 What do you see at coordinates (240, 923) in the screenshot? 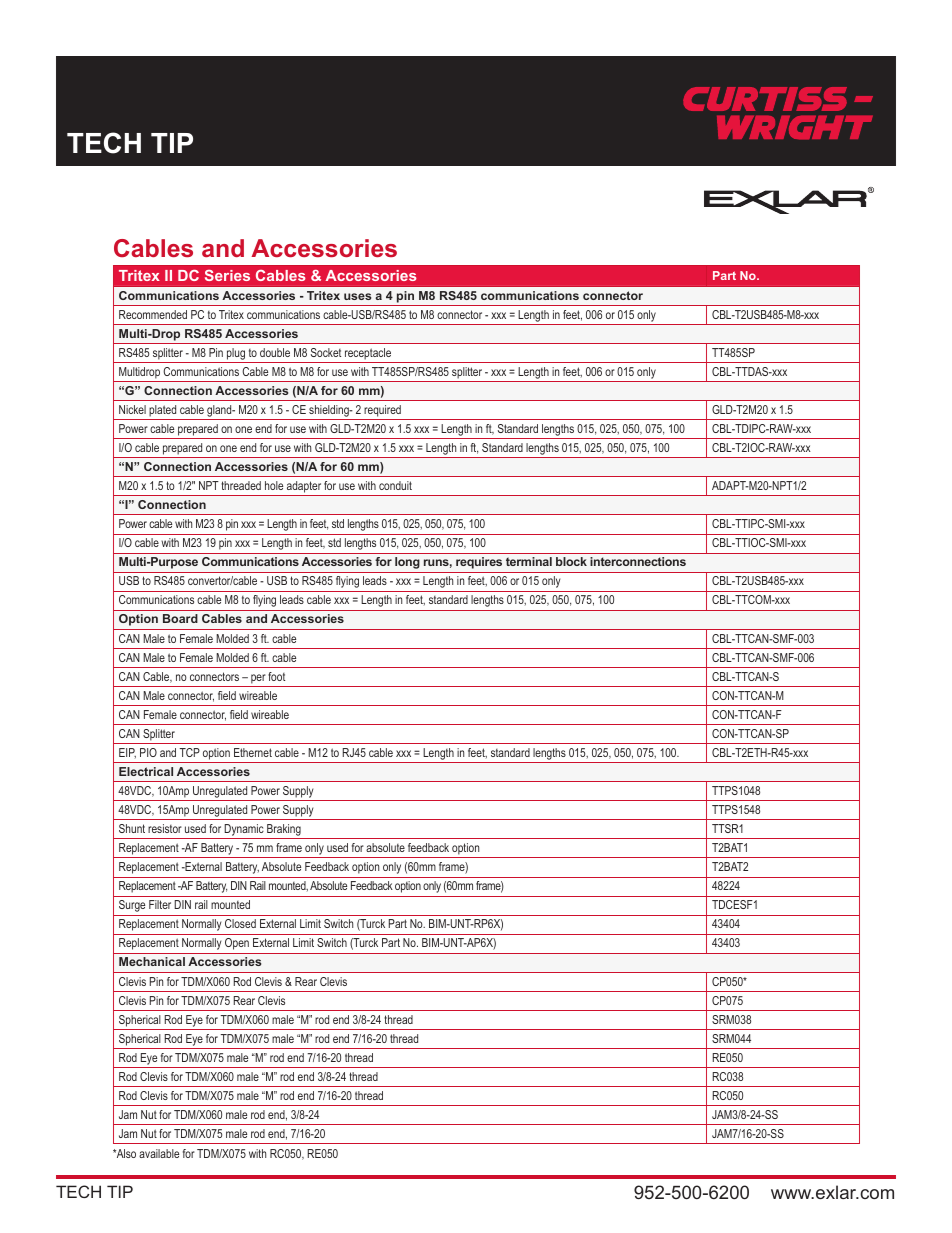
I see `Closed` at bounding box center [240, 923].
